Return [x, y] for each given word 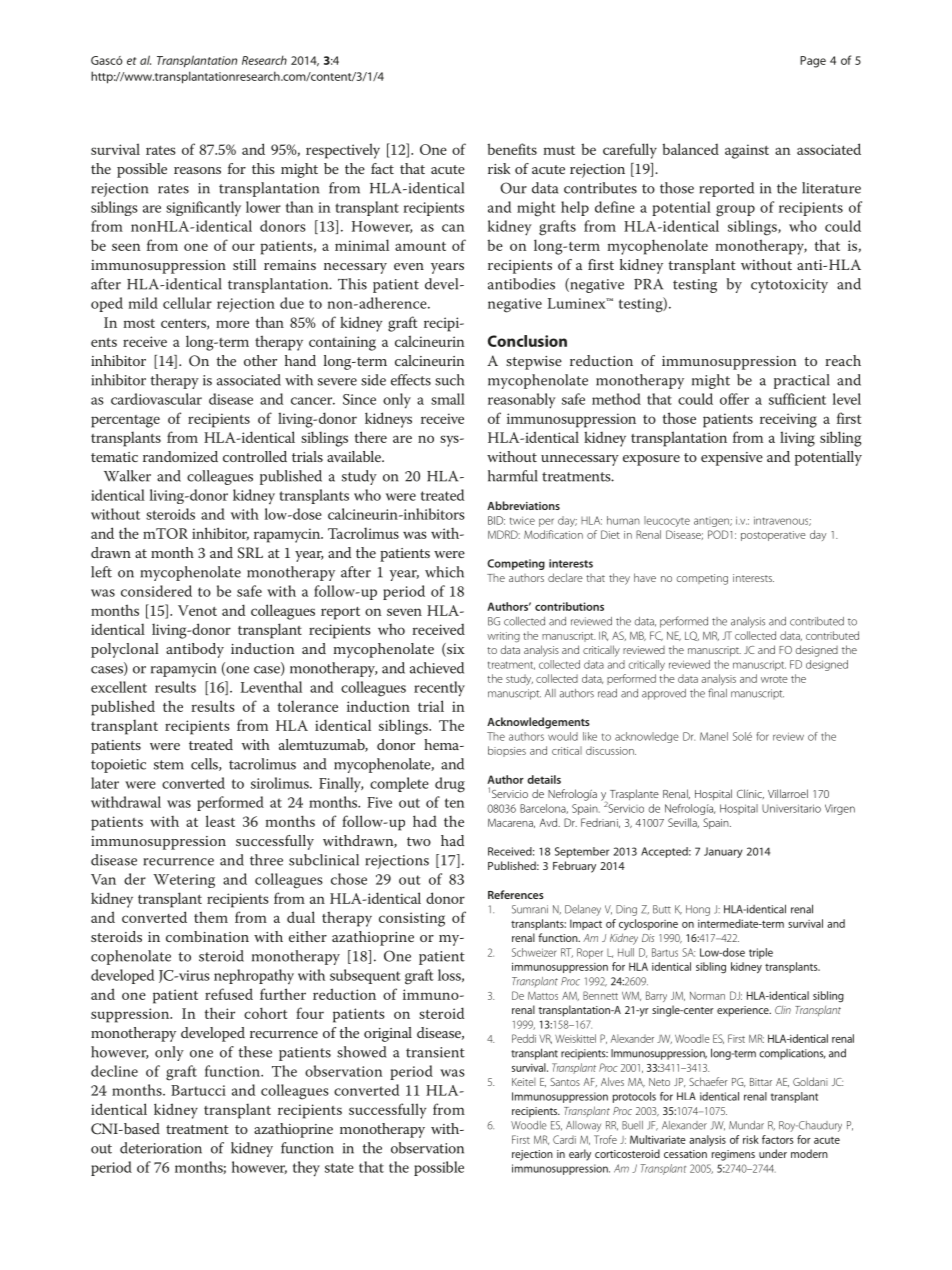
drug [450, 785]
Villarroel [788, 793]
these [255, 1052]
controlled [255, 456]
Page [813, 62]
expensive [732, 459]
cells [205, 764]
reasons [197, 170]
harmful [513, 476]
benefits [512, 149]
